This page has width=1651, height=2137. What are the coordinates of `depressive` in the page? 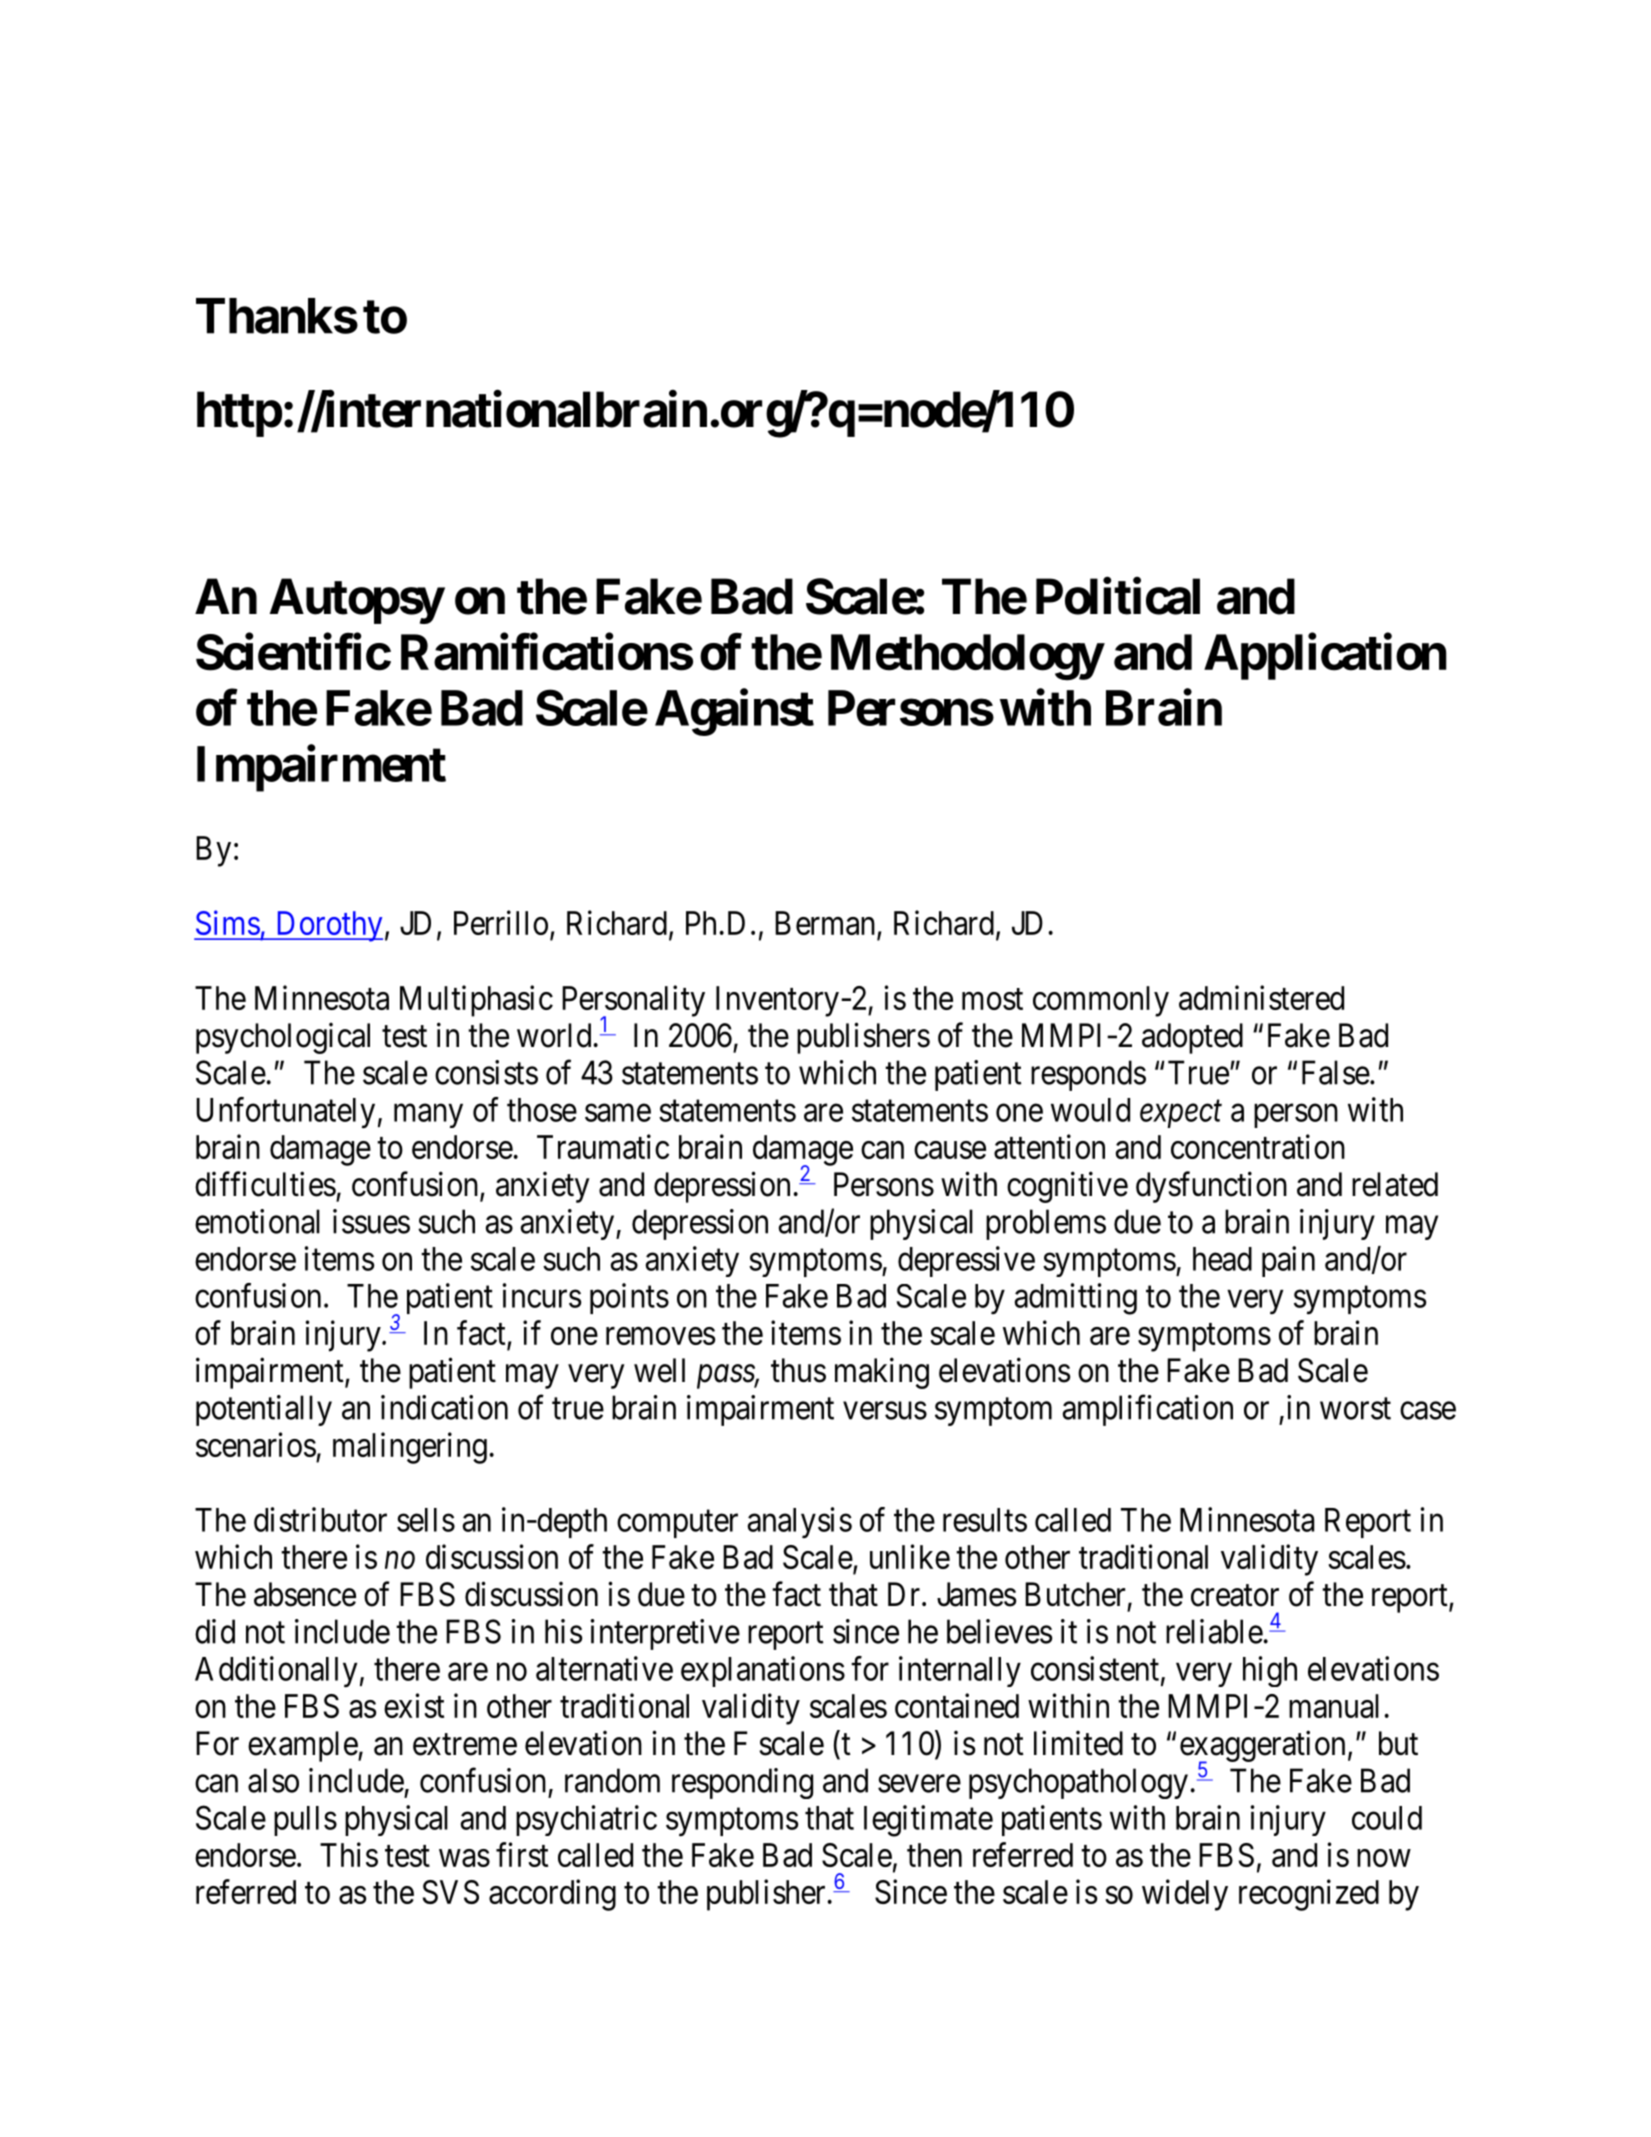 It's located at (966, 1261).
